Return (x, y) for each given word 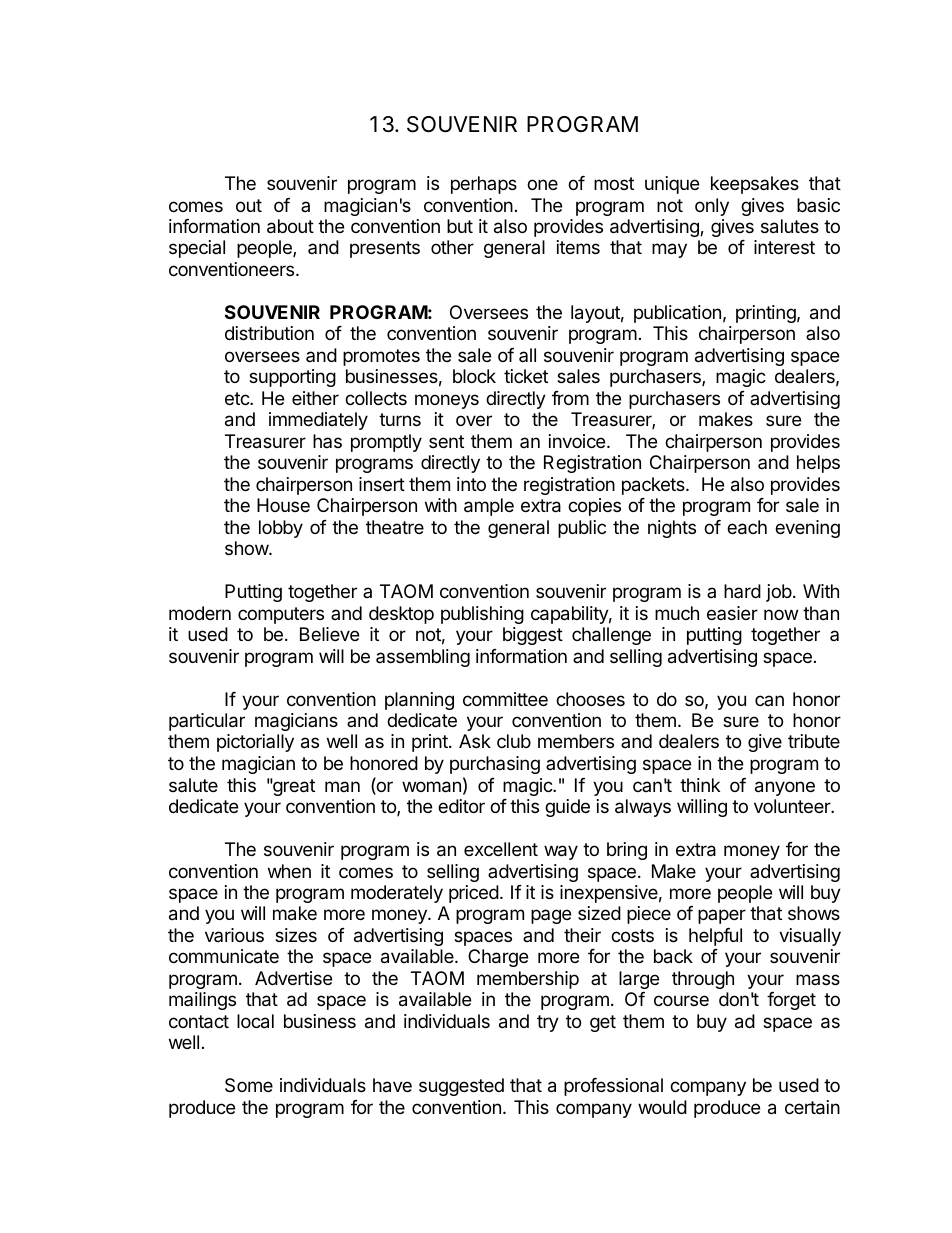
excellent (501, 849)
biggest (533, 636)
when (289, 871)
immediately (318, 421)
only (712, 207)
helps (818, 464)
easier (732, 613)
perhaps (484, 185)
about (290, 226)
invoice (578, 441)
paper (722, 916)
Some (249, 1085)
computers (281, 615)
